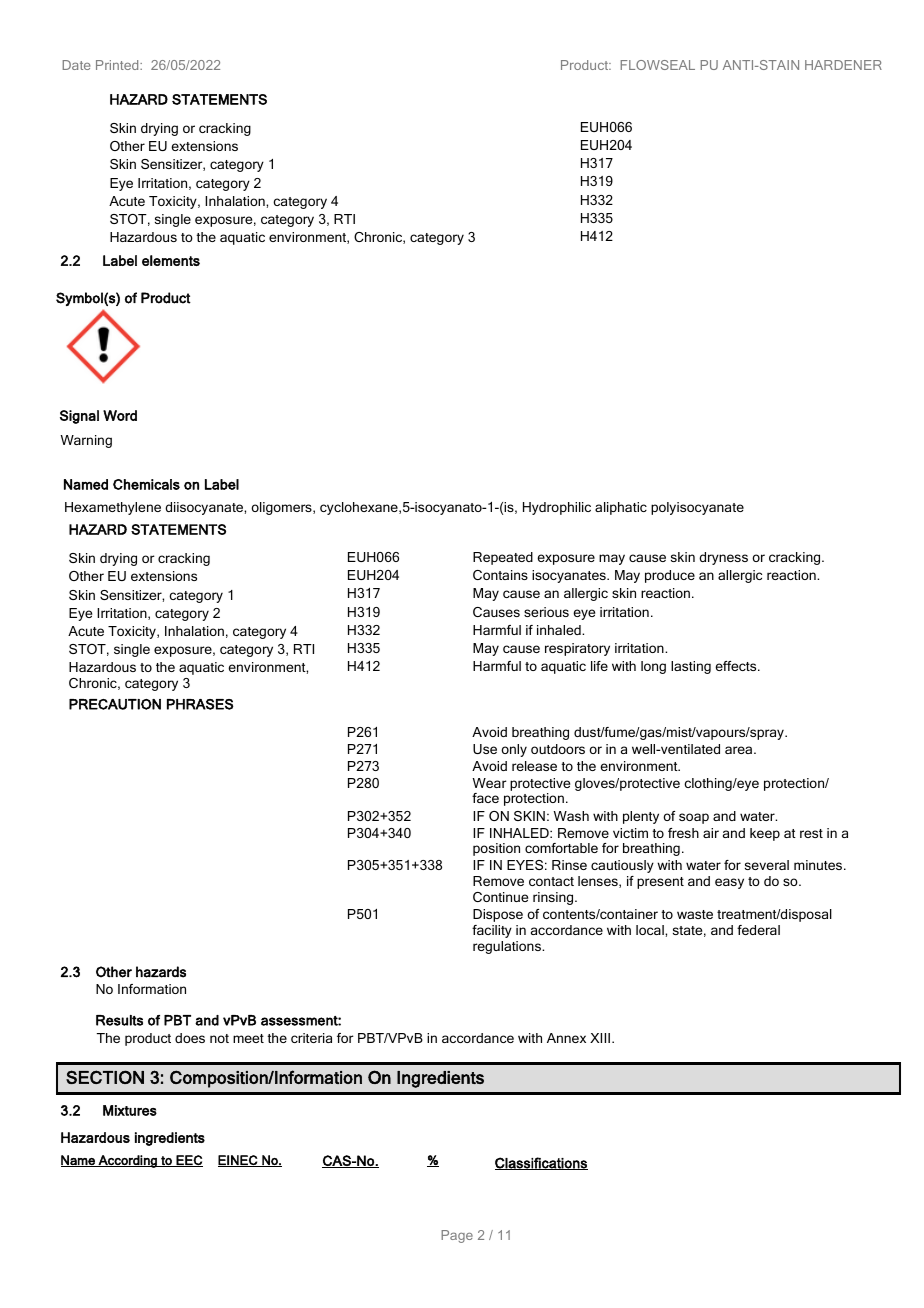 The height and width of the page is (1308, 924). I want to click on Chemicals, so click(146, 484).
